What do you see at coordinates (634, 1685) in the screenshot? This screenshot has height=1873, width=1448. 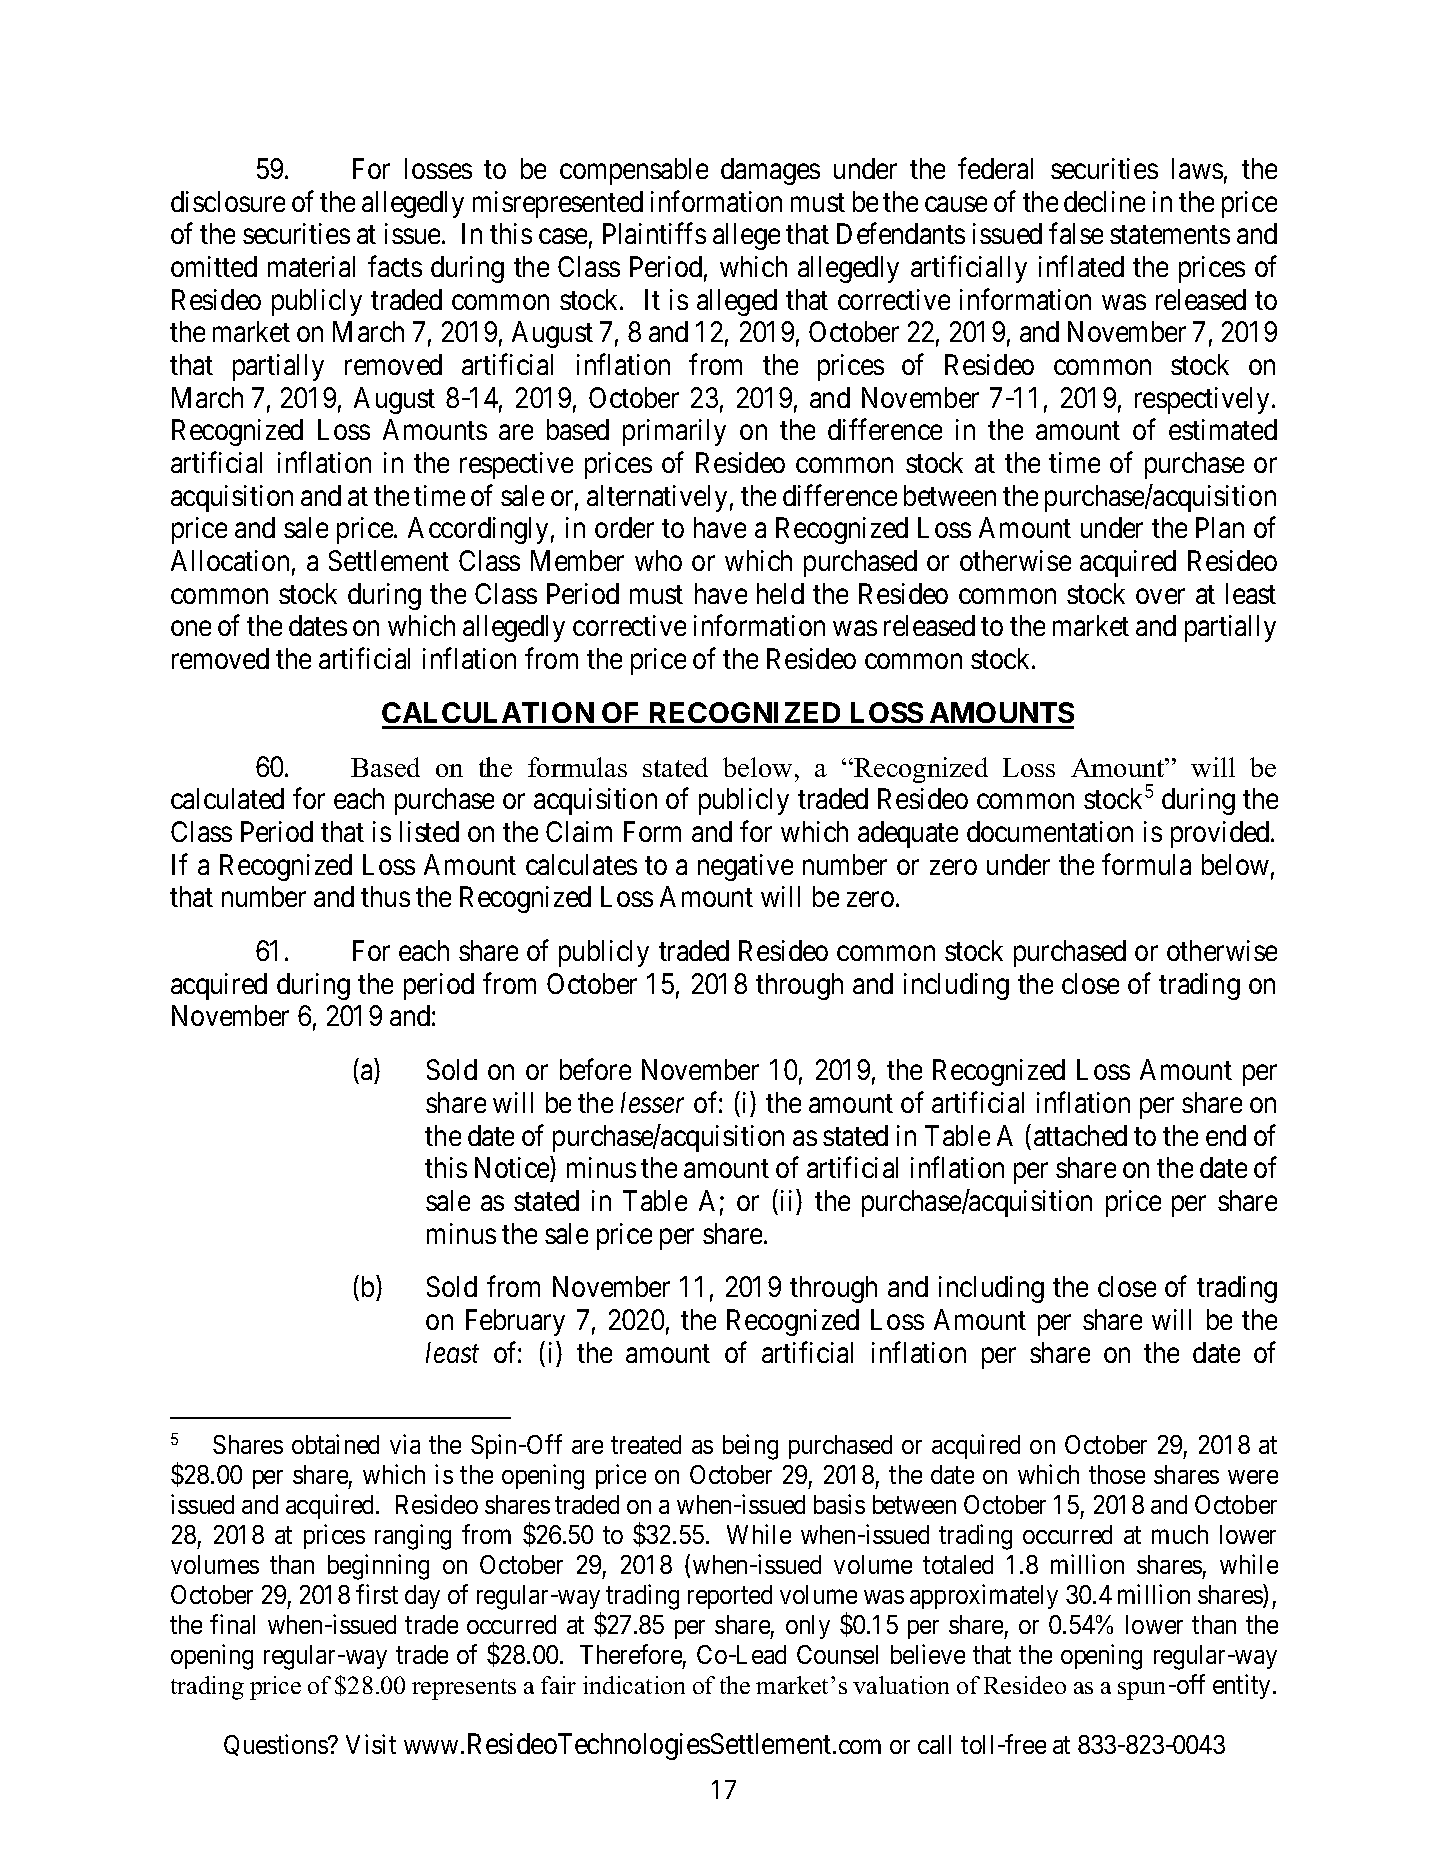 I see `indication` at bounding box center [634, 1685].
